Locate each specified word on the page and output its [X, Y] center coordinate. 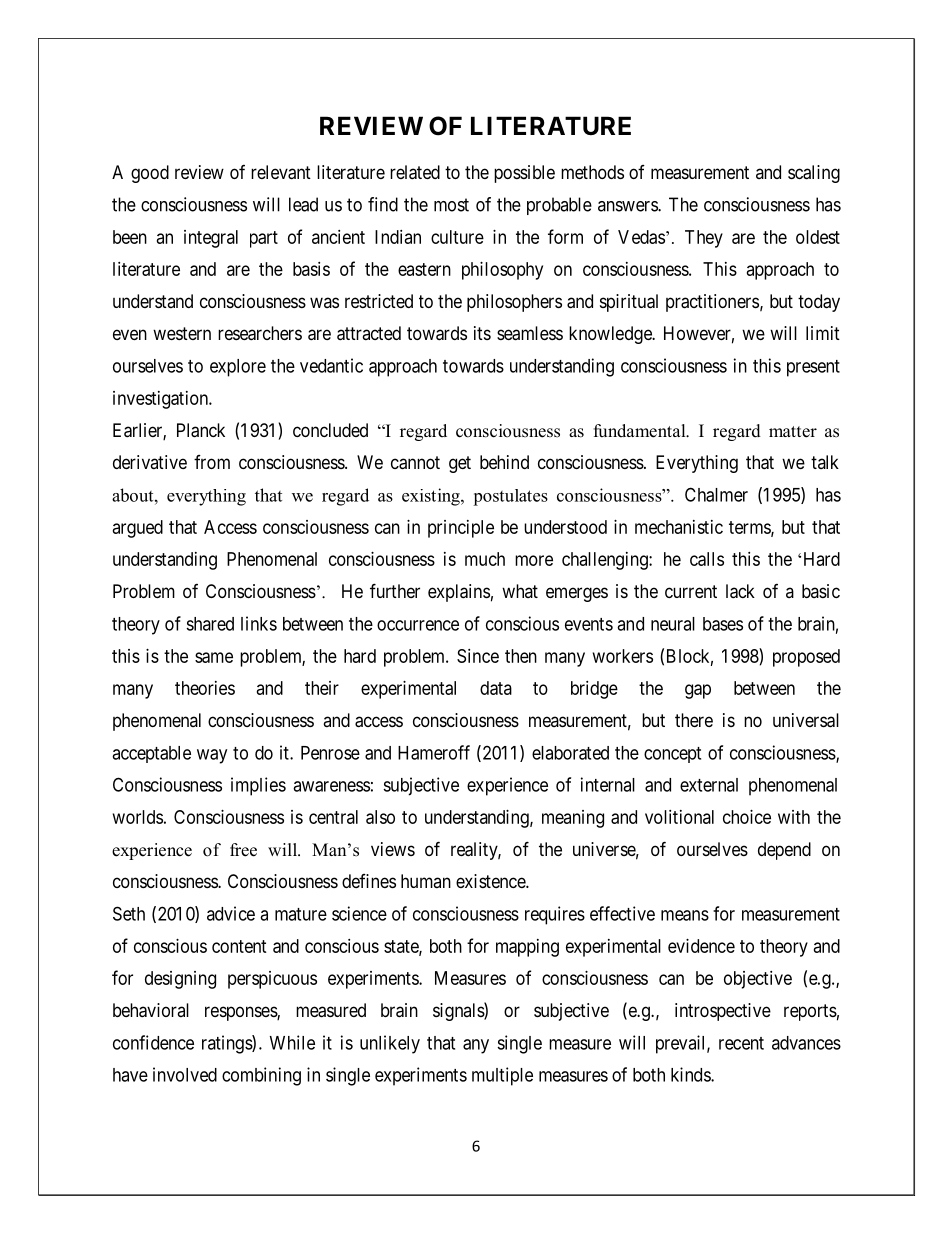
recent [741, 1043]
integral [211, 239]
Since [478, 656]
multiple [502, 1076]
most [451, 205]
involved [185, 1074]
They [704, 239]
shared [210, 624]
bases [723, 624]
